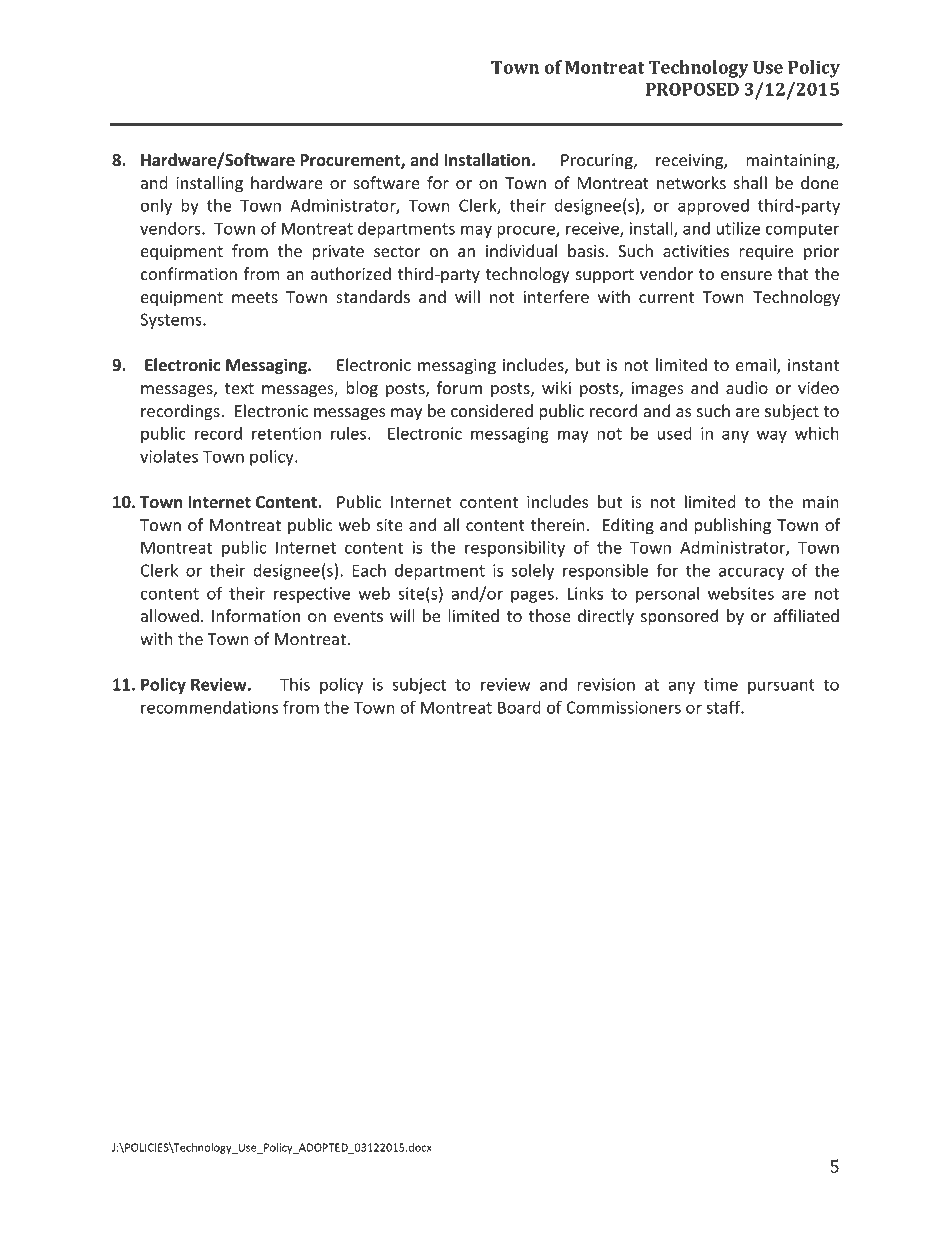 Image resolution: width=952 pixels, height=1233 pixels. What do you see at coordinates (519, 707) in the screenshot?
I see `Board` at bounding box center [519, 707].
